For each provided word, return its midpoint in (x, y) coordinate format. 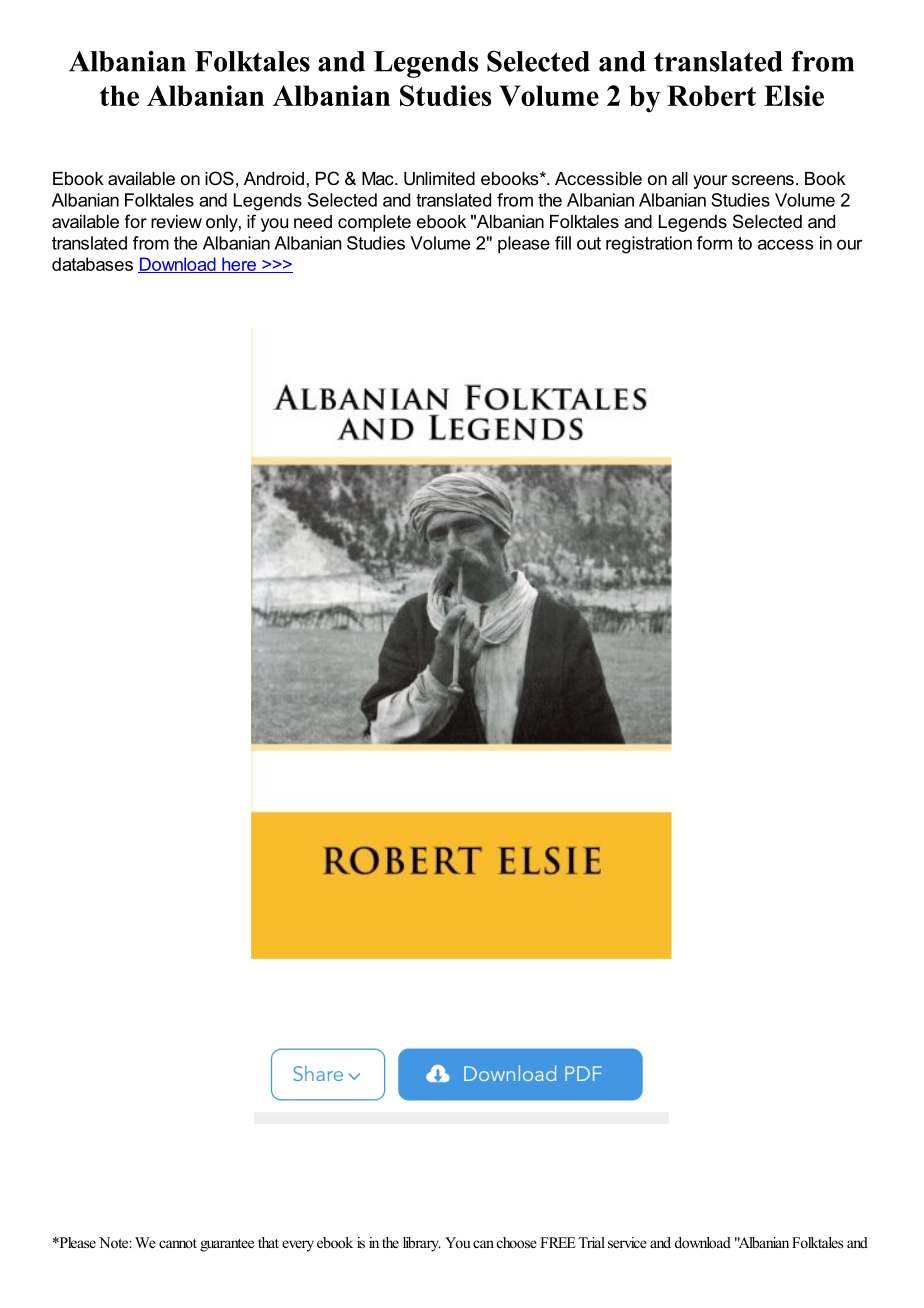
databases (92, 264)
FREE (558, 1242)
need (313, 221)
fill (563, 243)
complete (374, 223)
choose (517, 1242)
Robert (711, 95)
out (589, 243)
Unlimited (439, 179)
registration (649, 245)
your (710, 182)
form (714, 243)
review (176, 221)
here (239, 265)
